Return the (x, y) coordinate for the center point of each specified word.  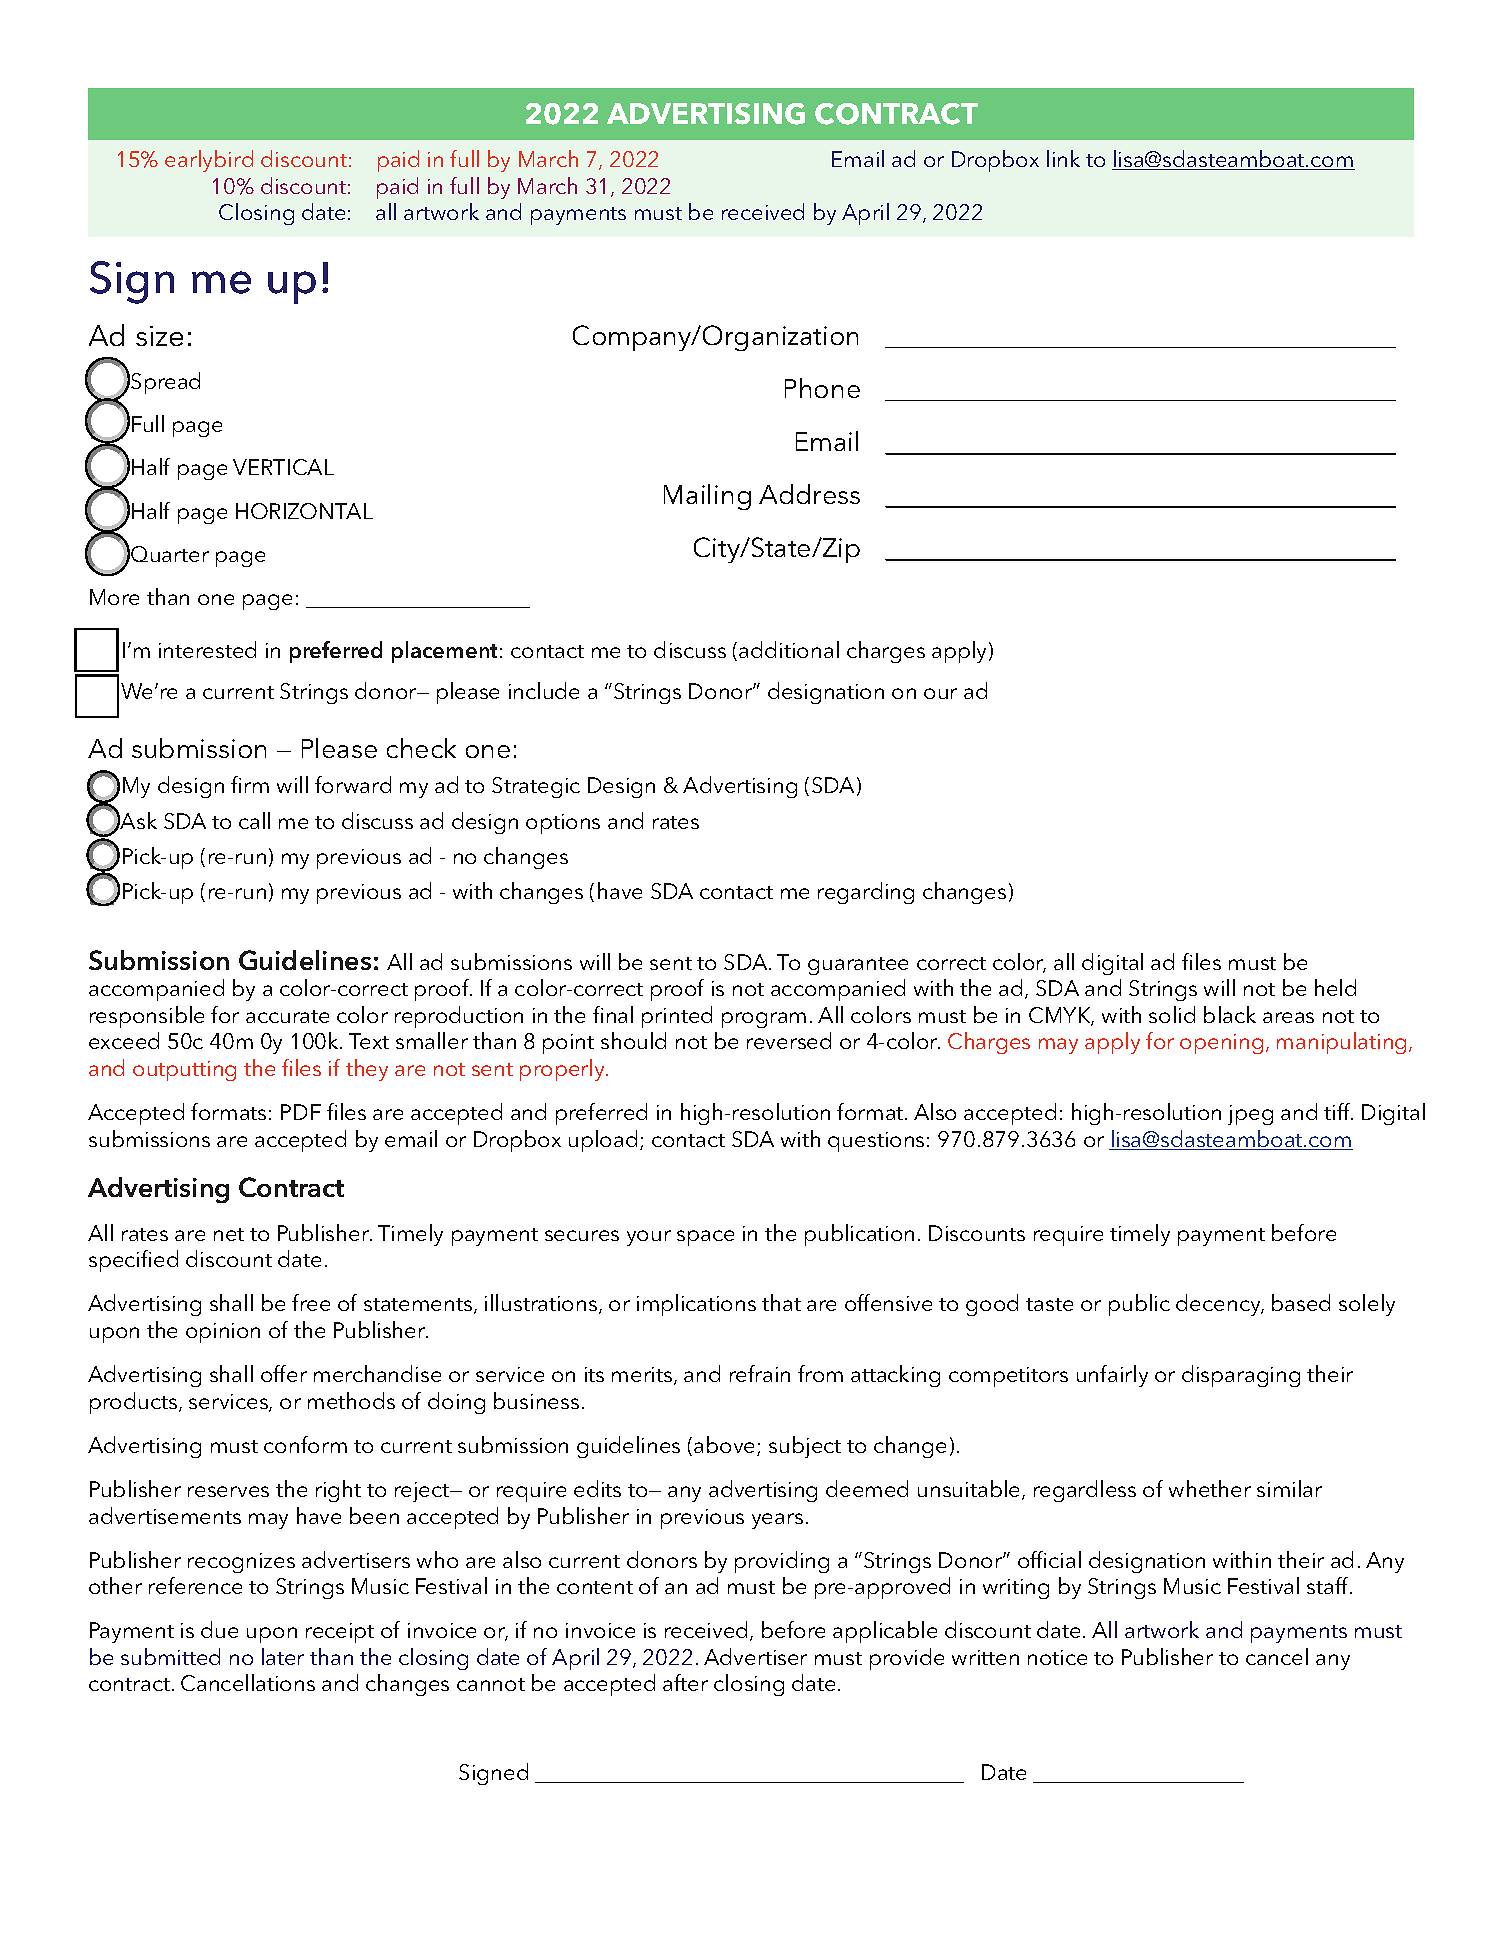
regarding (866, 893)
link (1063, 158)
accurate (287, 1016)
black (1230, 1014)
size (159, 336)
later (283, 1656)
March (547, 185)
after (685, 1682)
